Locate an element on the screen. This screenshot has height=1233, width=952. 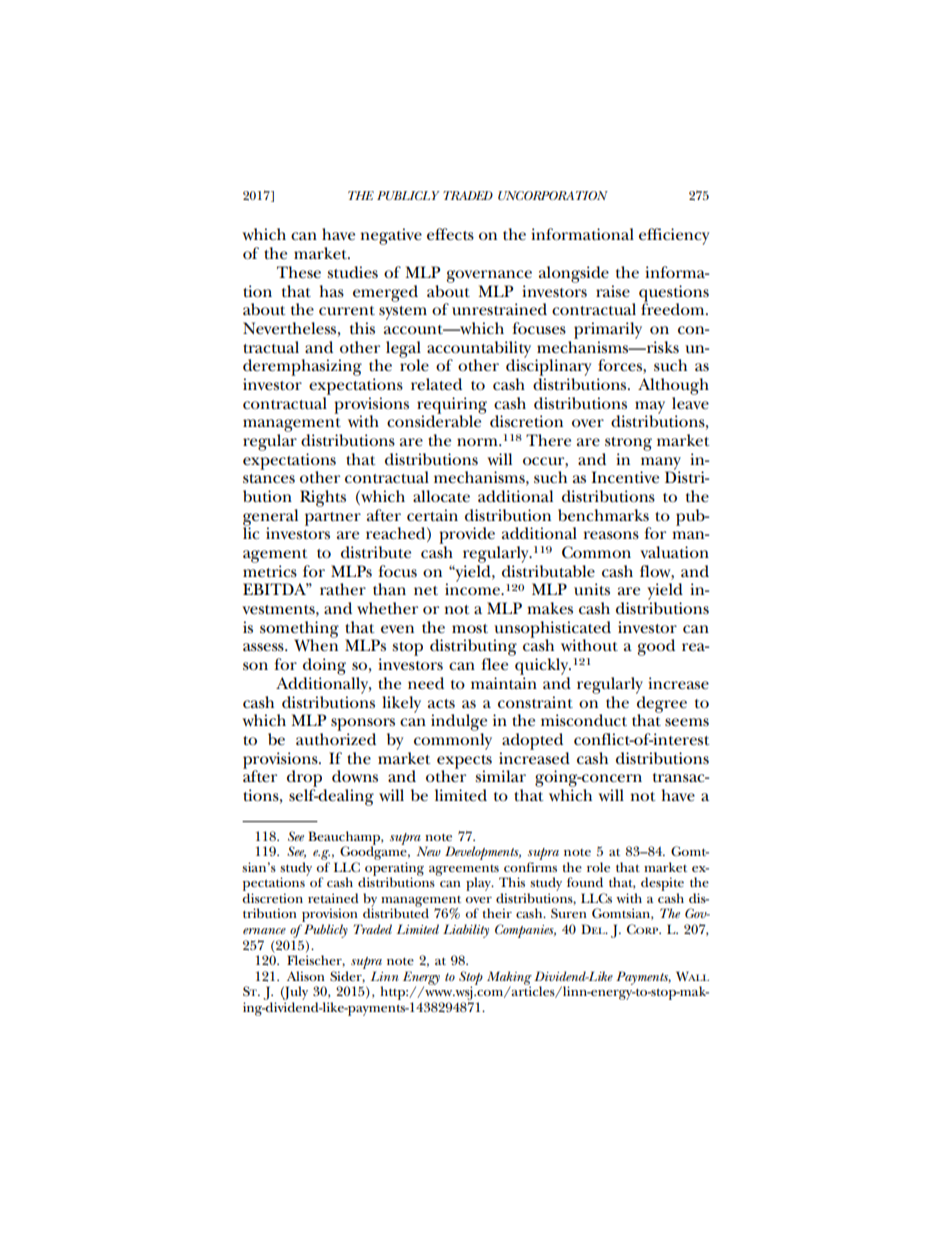
units is located at coordinates (592, 589).
